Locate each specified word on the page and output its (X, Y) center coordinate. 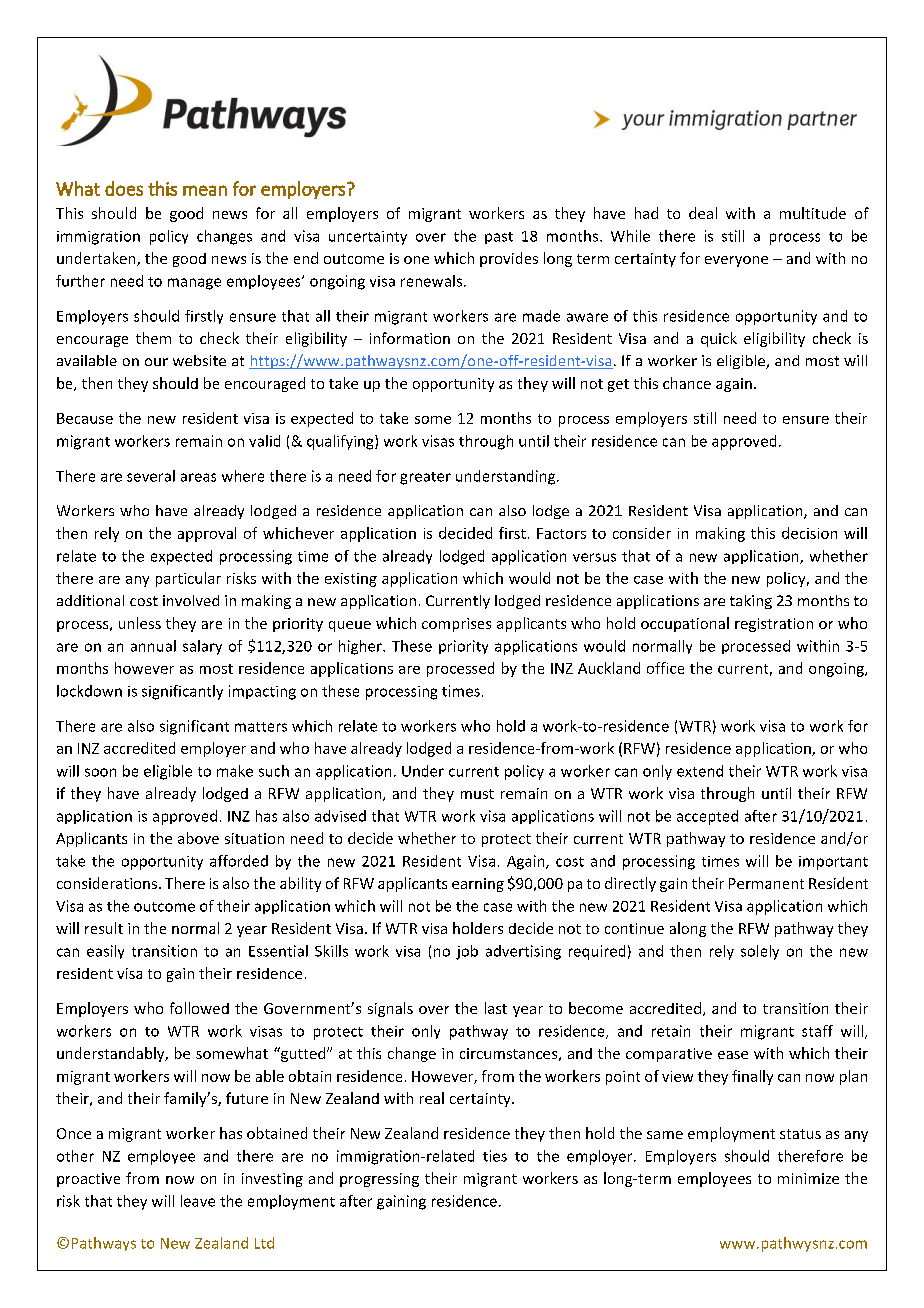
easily (105, 952)
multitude (813, 213)
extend (700, 771)
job (467, 952)
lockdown (89, 691)
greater (425, 478)
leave (198, 1201)
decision (809, 533)
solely (760, 952)
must (477, 794)
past (499, 238)
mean (205, 190)
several (151, 476)
